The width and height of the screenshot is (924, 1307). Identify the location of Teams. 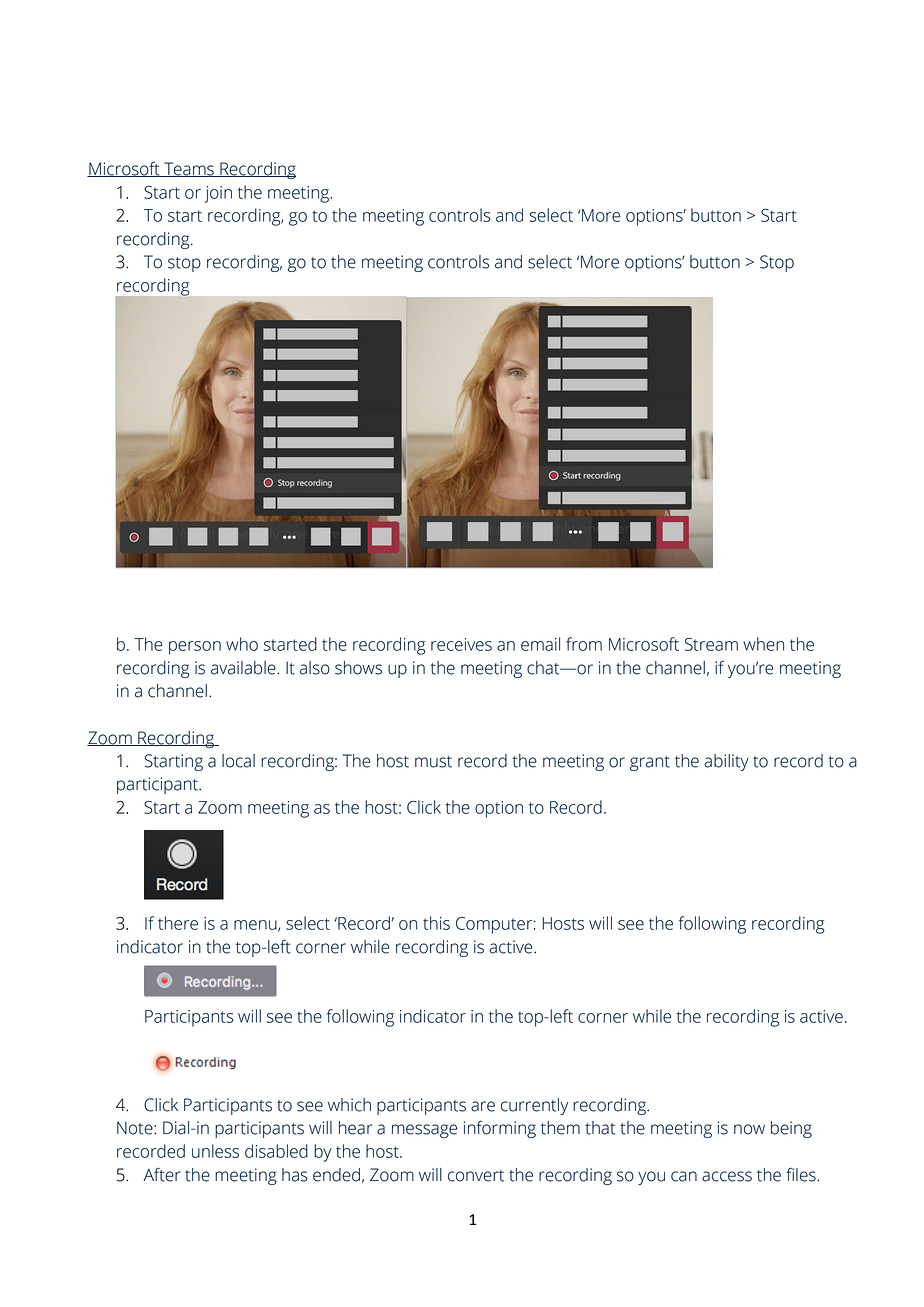
(189, 169).
